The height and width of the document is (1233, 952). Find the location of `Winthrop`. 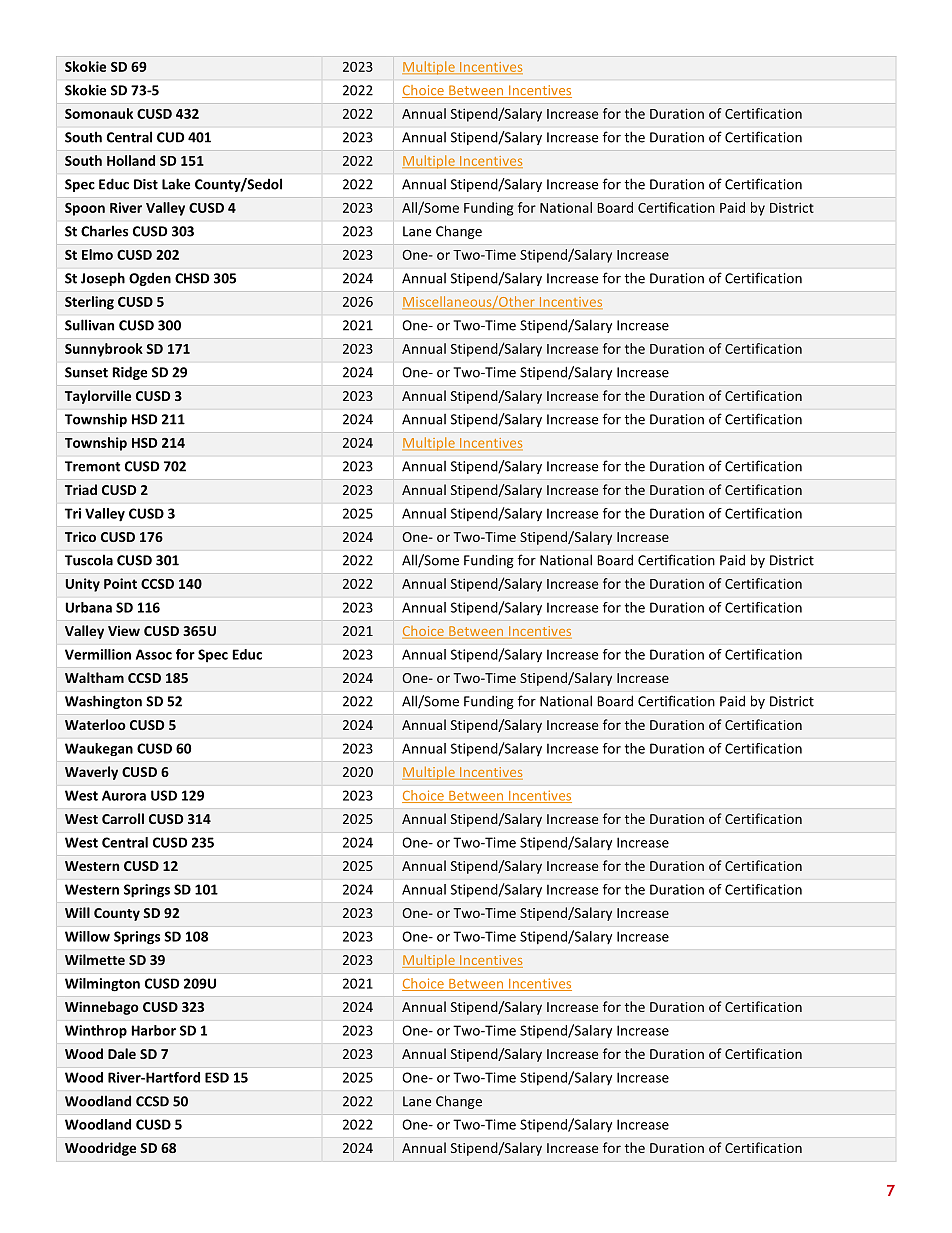

Winthrop is located at coordinates (96, 1032).
